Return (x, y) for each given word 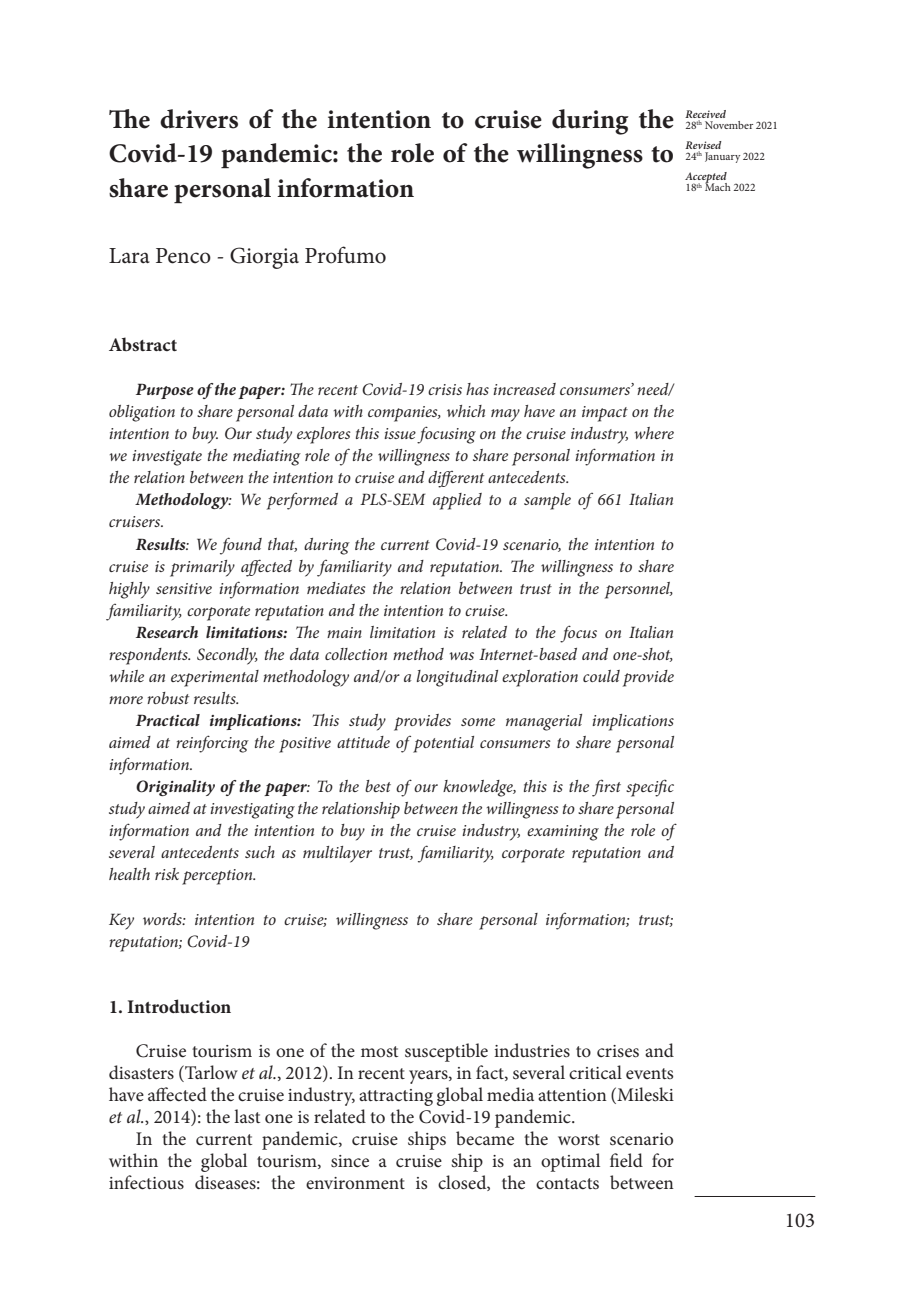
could (601, 676)
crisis (445, 389)
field (626, 1160)
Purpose (165, 391)
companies (404, 414)
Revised (703, 145)
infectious (146, 1182)
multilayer (337, 854)
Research (167, 632)
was (462, 656)
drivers (199, 119)
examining (563, 833)
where (654, 433)
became (485, 1138)
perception (218, 877)
